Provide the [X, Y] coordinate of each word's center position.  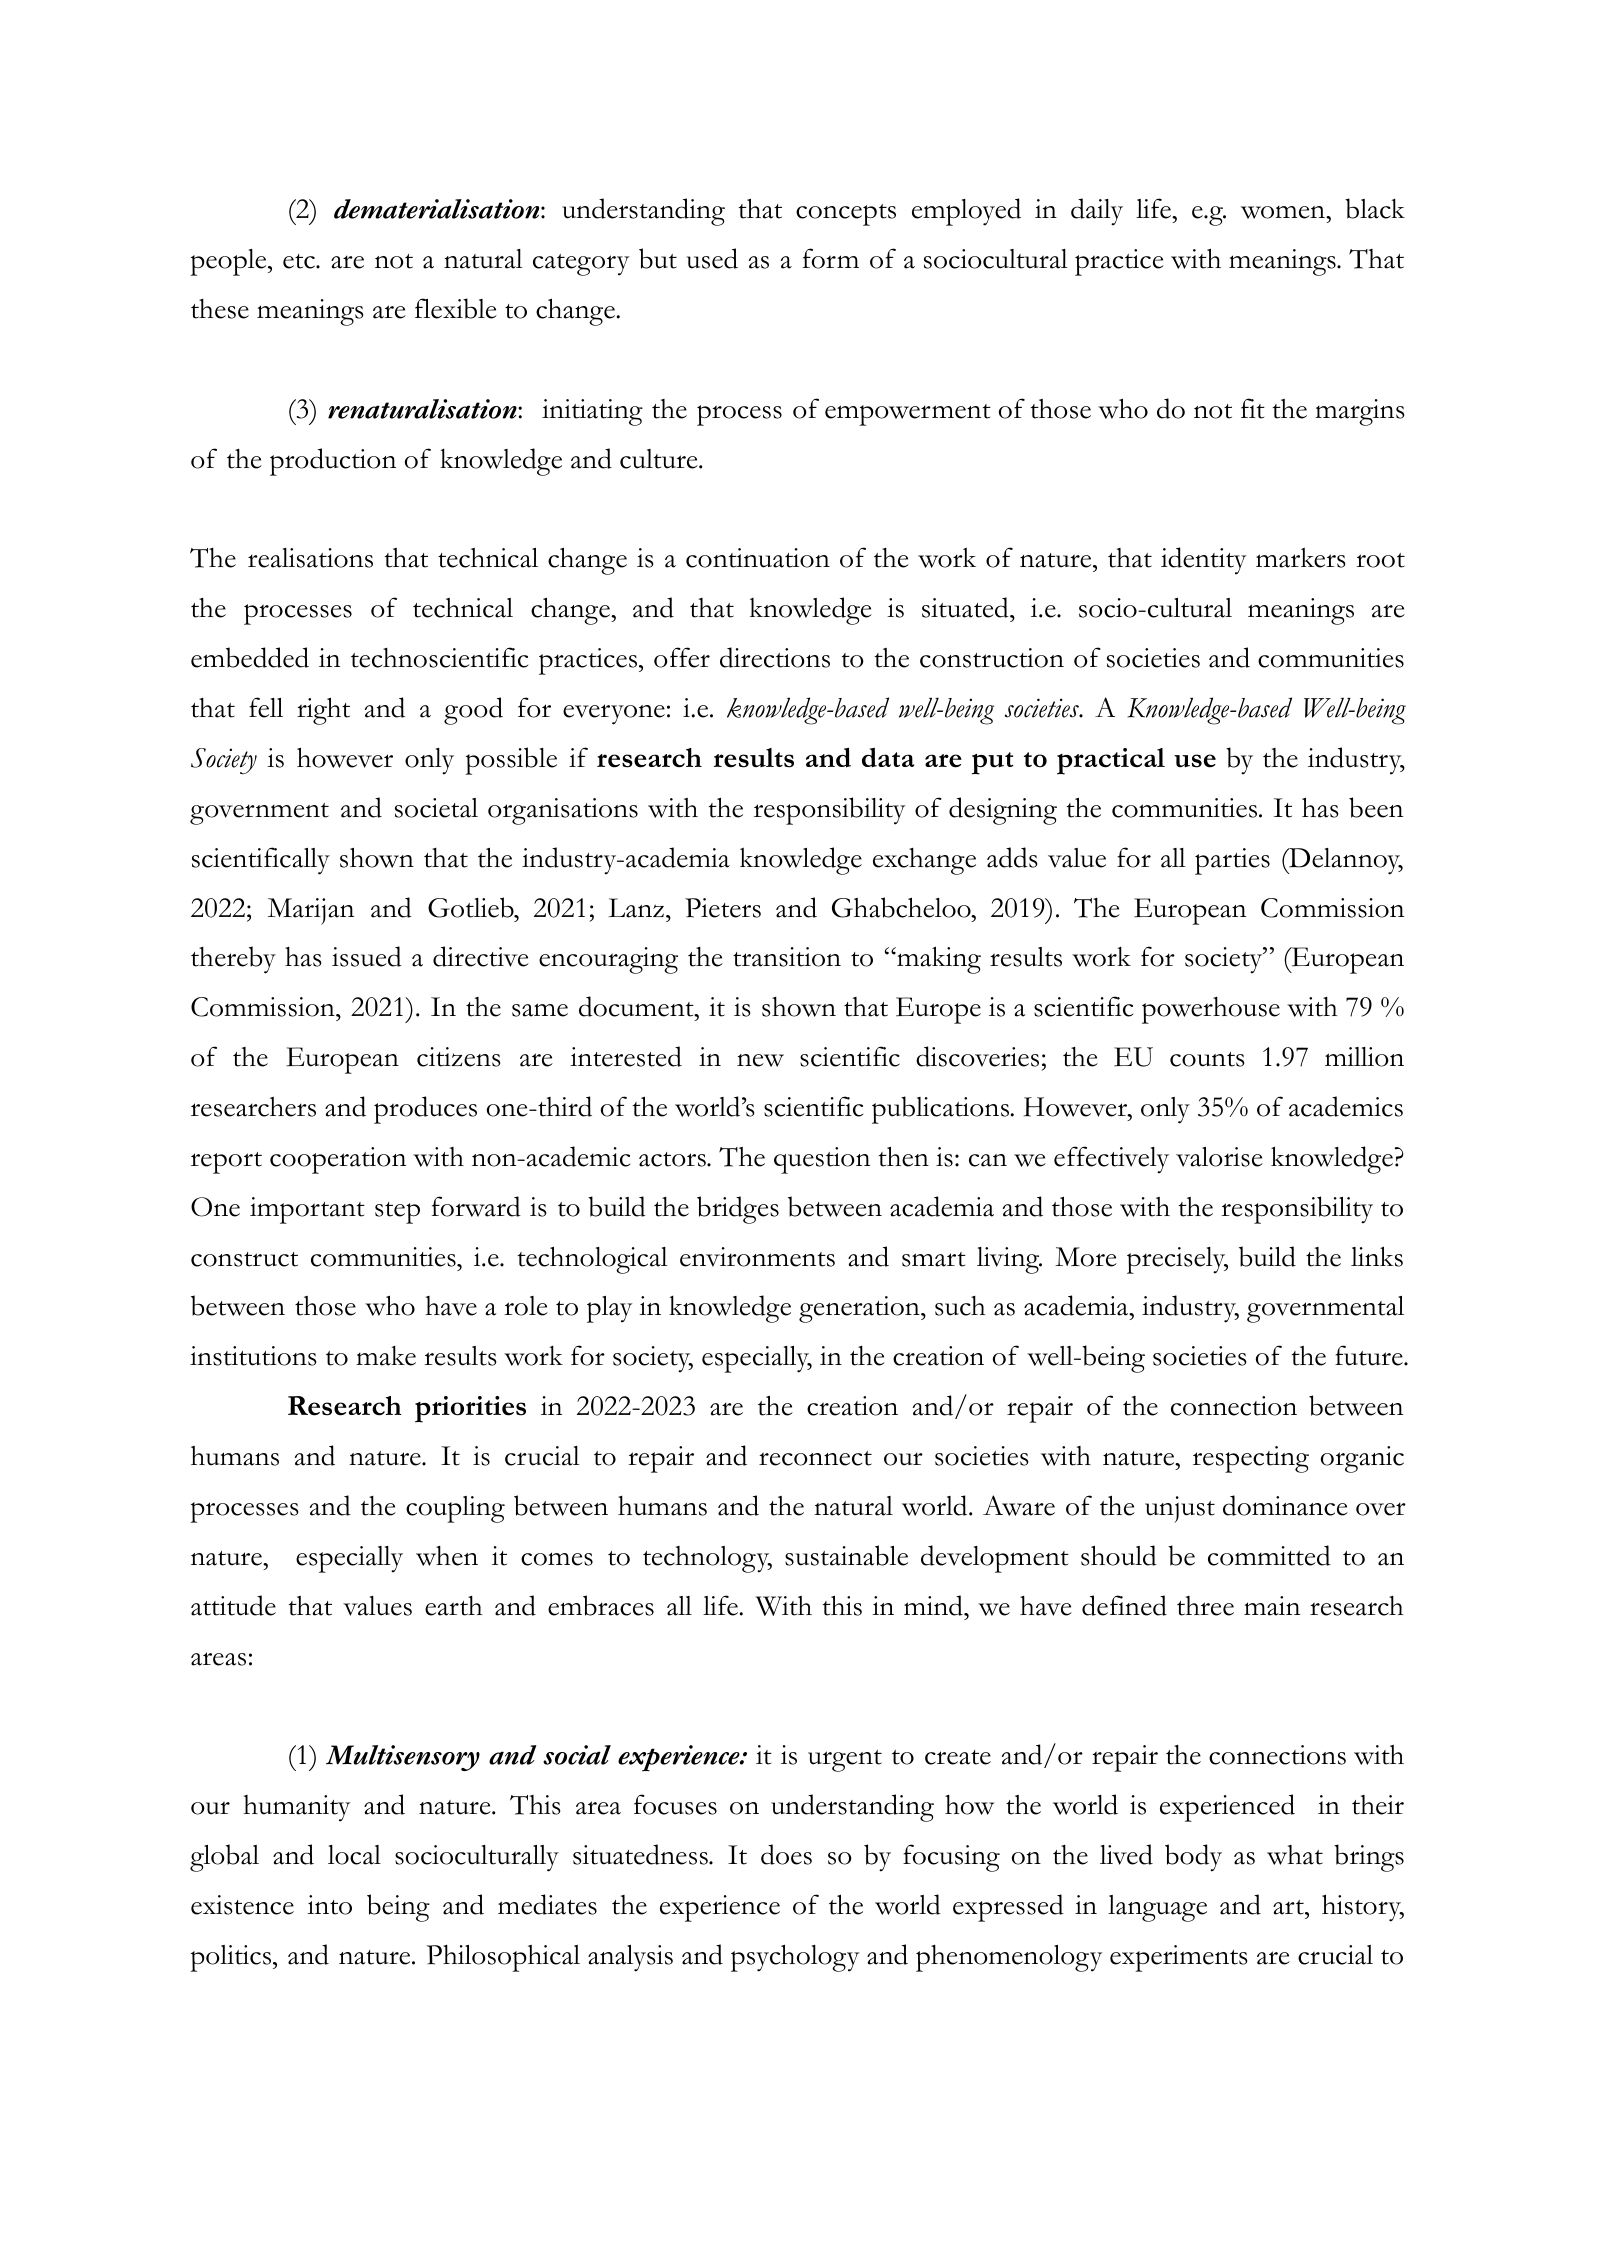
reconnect [815, 1458]
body [1193, 1858]
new [760, 1060]
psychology [795, 1958]
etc [300, 261]
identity [1203, 561]
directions [775, 657]
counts [1207, 1059]
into [329, 1905]
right [323, 711]
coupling [455, 1509]
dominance [1285, 1505]
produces [425, 1110]
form [831, 258]
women [1284, 212]
